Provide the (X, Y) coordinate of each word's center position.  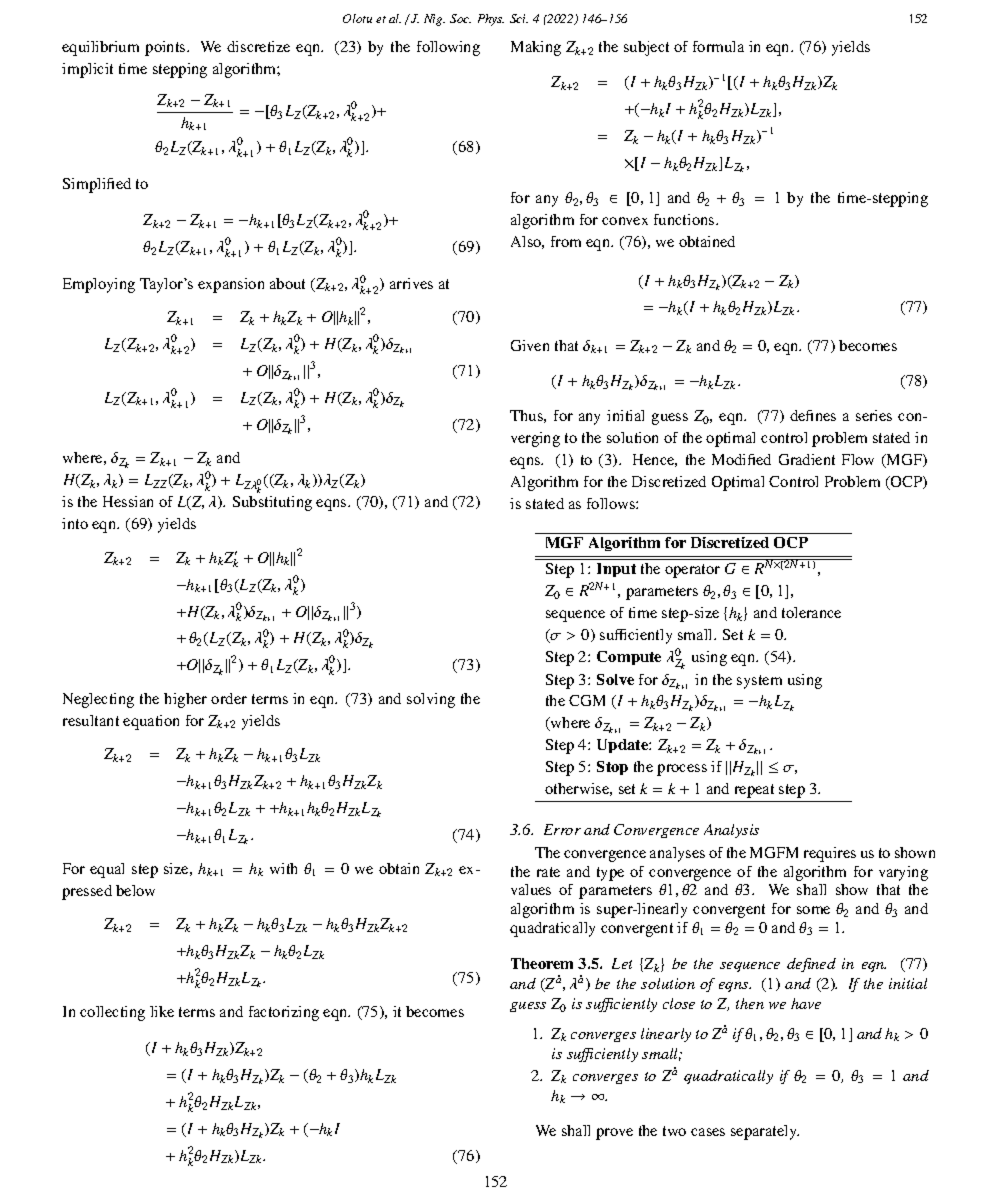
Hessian (128, 501)
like (162, 1011)
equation (151, 722)
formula (718, 46)
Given (530, 345)
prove (614, 1134)
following (448, 48)
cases (708, 1132)
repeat (754, 791)
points (166, 48)
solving (431, 700)
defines (813, 415)
